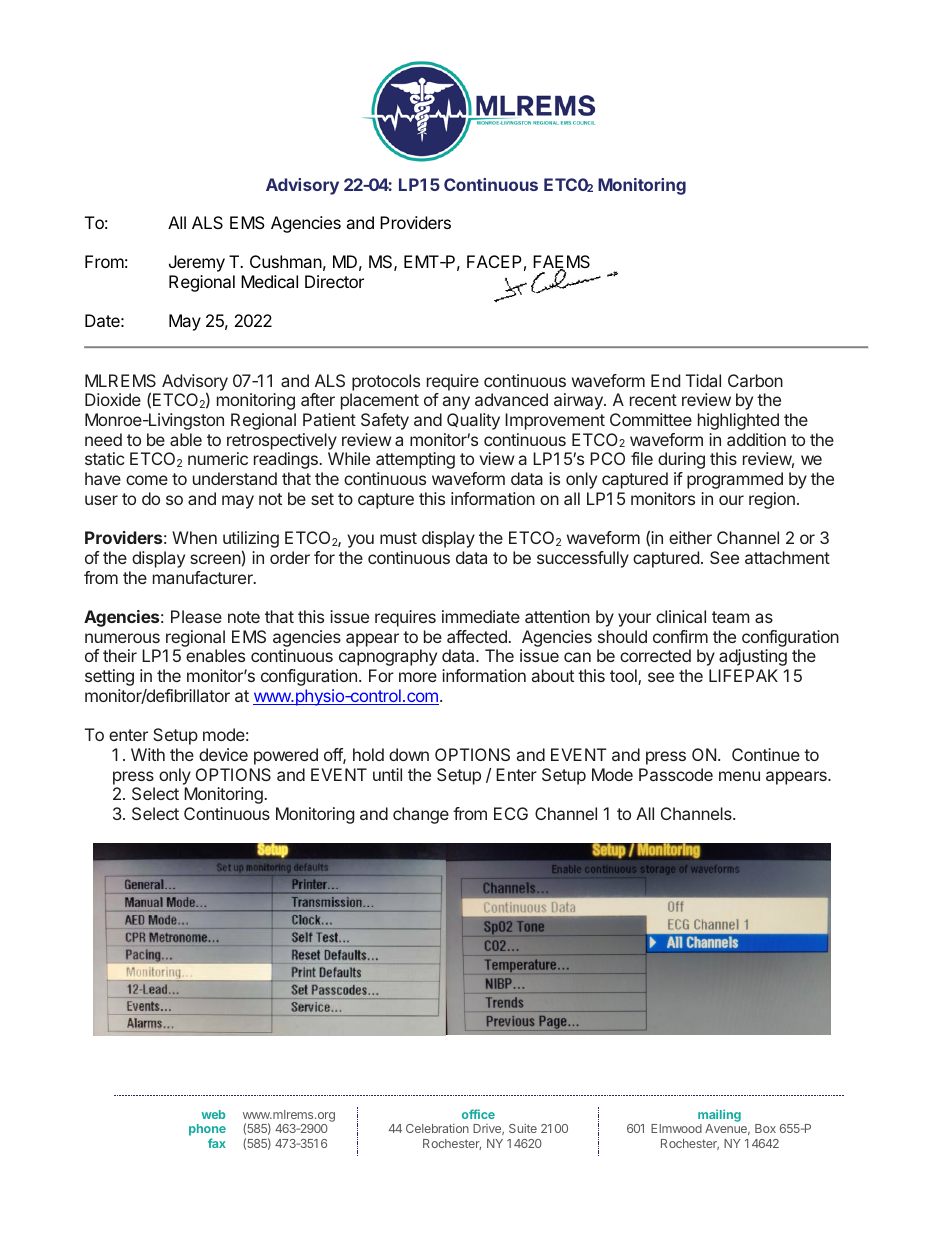 Image resolution: width=952 pixels, height=1233 pixels. Describe the element at coordinates (703, 380) in the image. I see `Tidal` at that location.
